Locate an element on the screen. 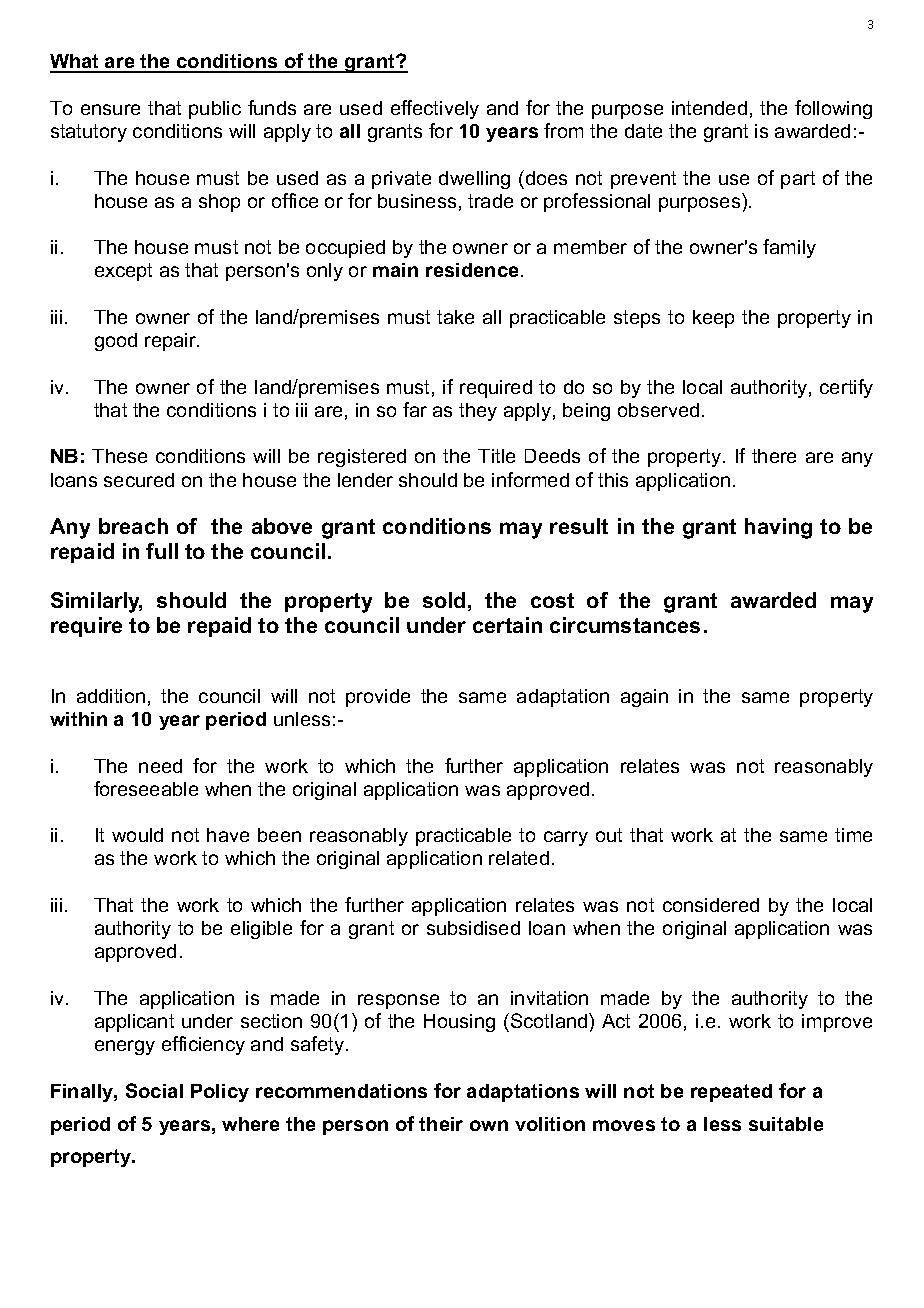 This screenshot has width=924, height=1308. effectively is located at coordinates (435, 109).
